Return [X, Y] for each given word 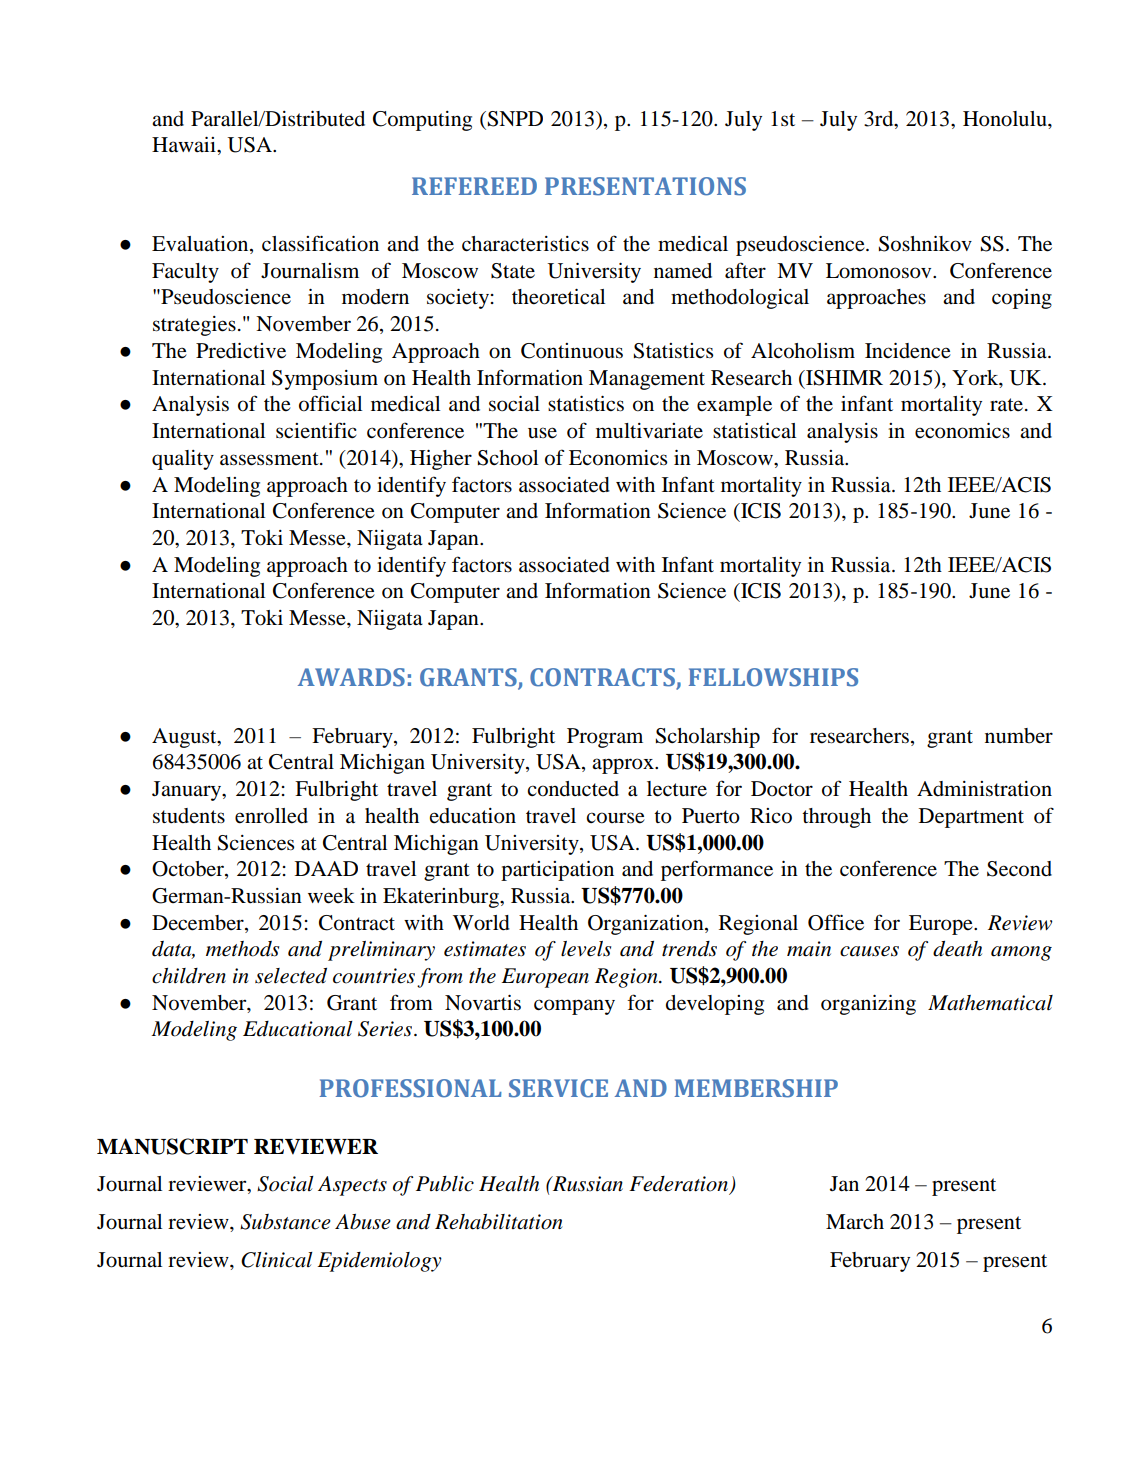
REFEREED [474, 186]
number [1019, 736]
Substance [285, 1222]
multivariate [649, 431]
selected [291, 976]
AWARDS [351, 677]
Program [605, 738]
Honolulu [1006, 119]
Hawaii [185, 144]
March [855, 1221]
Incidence [908, 351]
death [957, 949]
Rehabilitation [499, 1222]
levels [586, 949]
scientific [316, 430]
